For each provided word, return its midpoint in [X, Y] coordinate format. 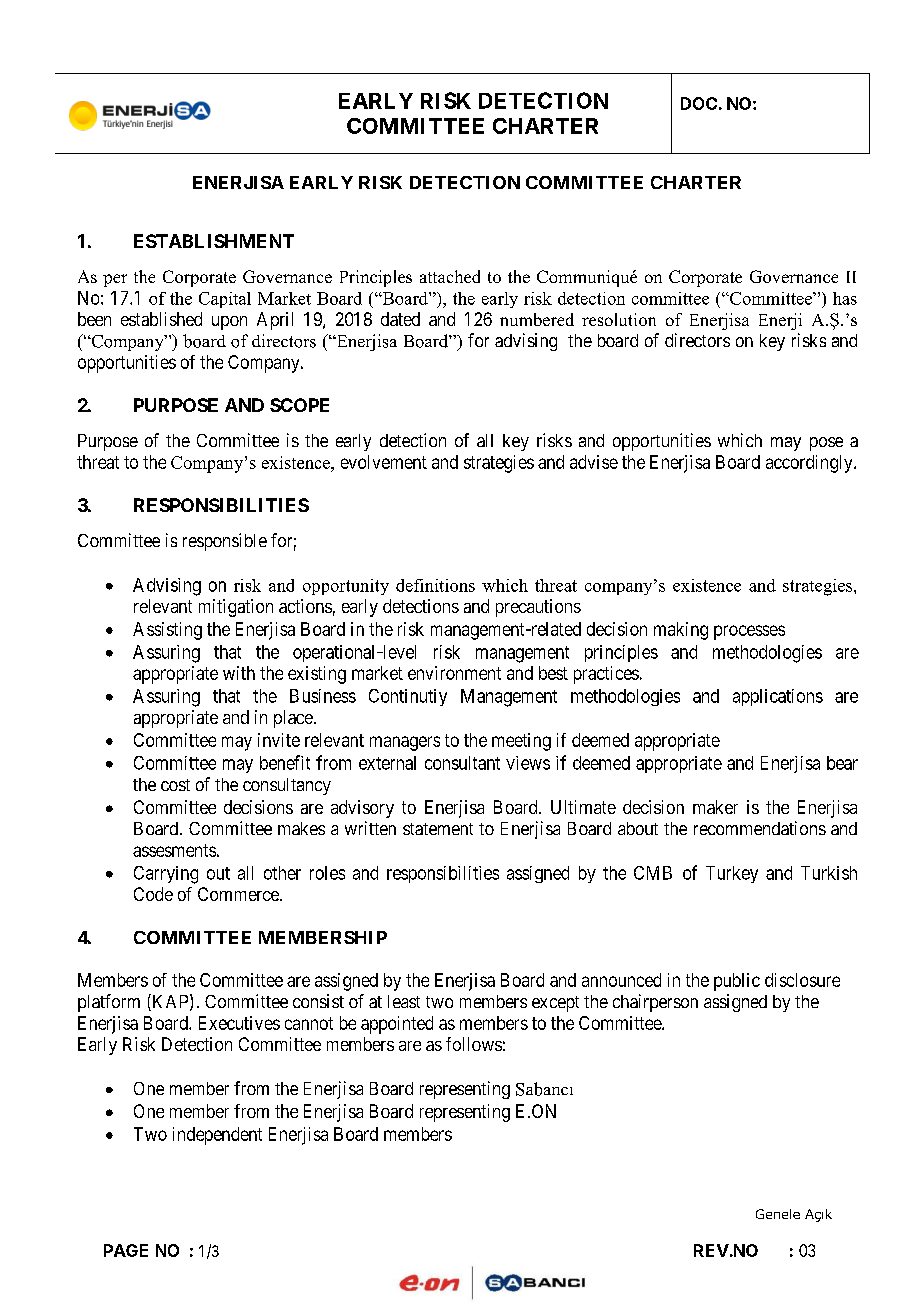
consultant [462, 763]
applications [778, 697]
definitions [435, 585]
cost [175, 785]
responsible [225, 542]
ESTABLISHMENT [214, 241]
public [737, 982]
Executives [239, 1023]
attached [450, 276]
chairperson [655, 1003]
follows [474, 1044]
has [845, 298]
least [404, 1001]
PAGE [126, 1250]
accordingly [810, 464]
